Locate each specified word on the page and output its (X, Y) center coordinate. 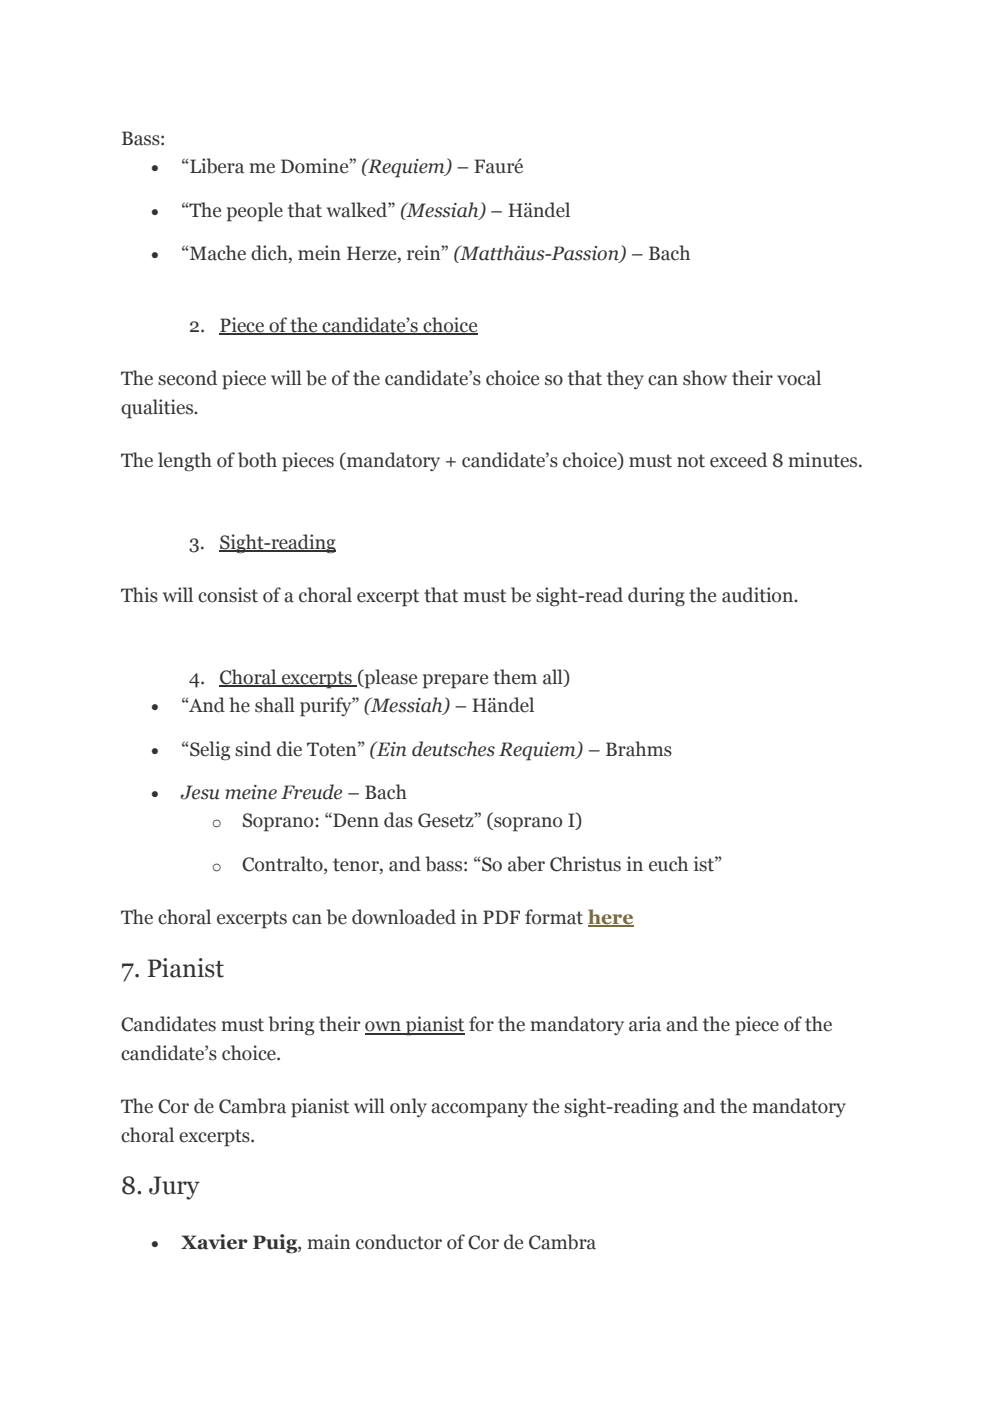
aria (645, 1024)
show (705, 378)
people (255, 212)
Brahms (639, 749)
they (625, 379)
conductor (399, 1242)
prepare (455, 681)
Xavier (214, 1242)
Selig (209, 751)
